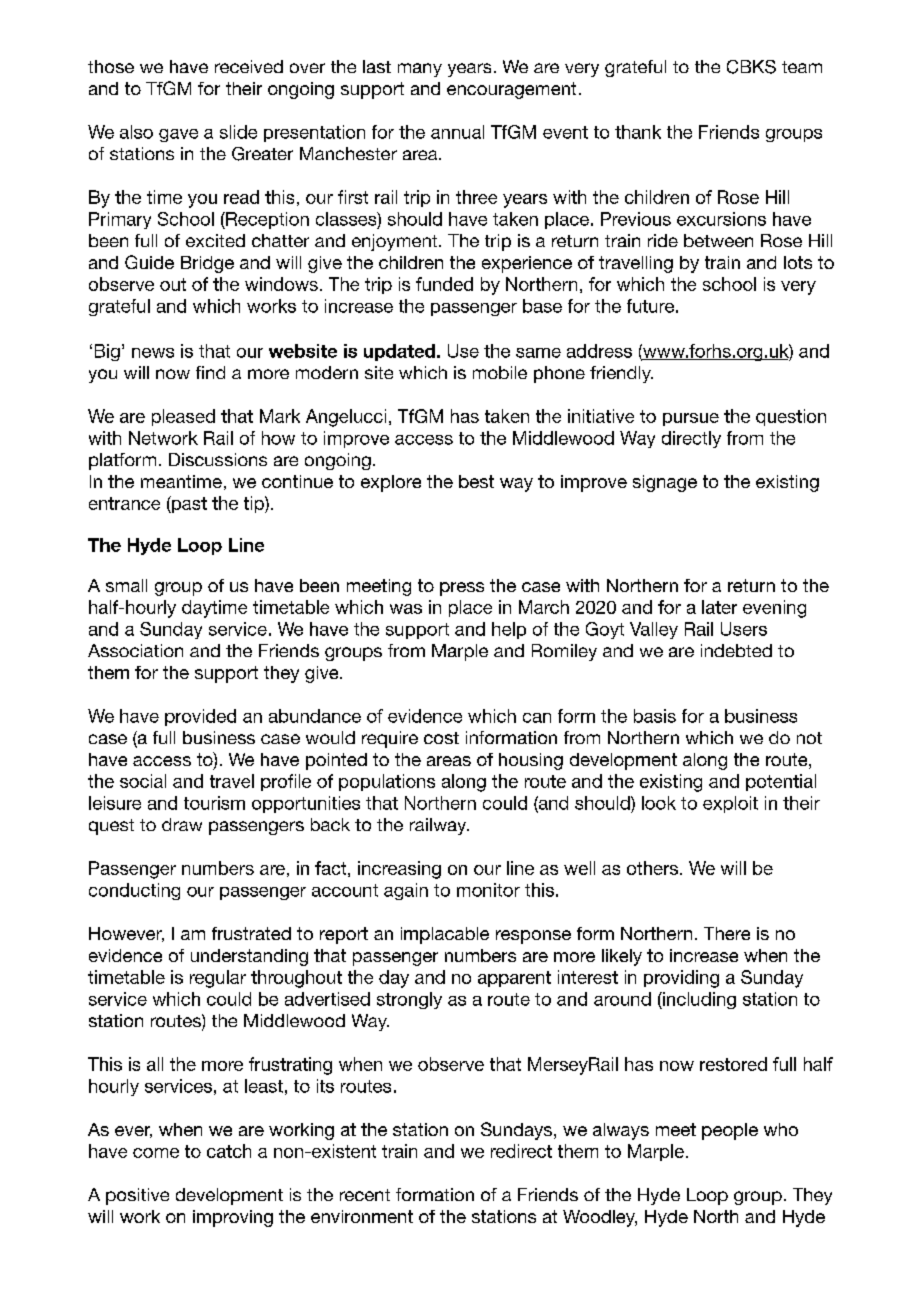  What do you see at coordinates (730, 1131) in the document?
I see `people` at bounding box center [730, 1131].
